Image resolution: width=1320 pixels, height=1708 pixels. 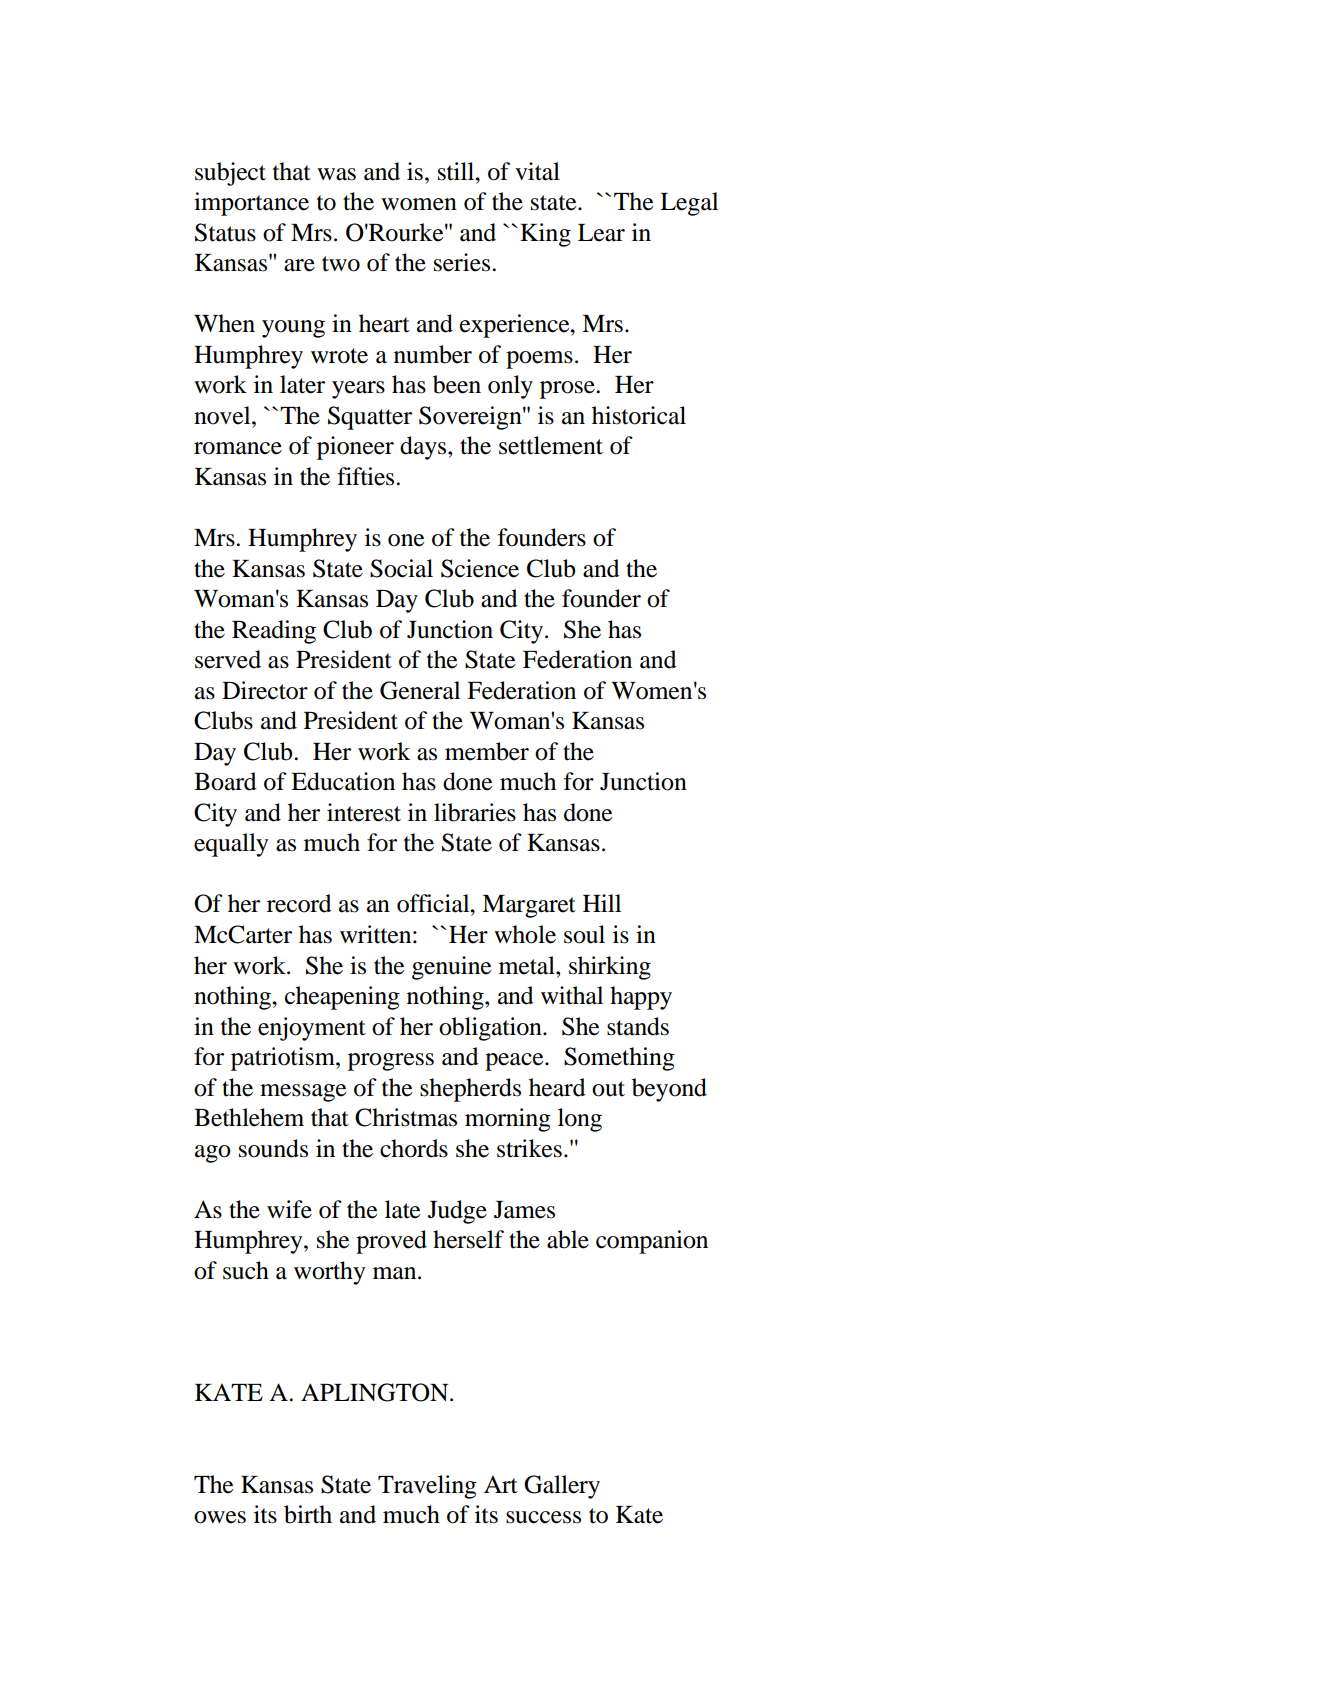 What do you see at coordinates (427, 1487) in the document?
I see `Traveling` at bounding box center [427, 1487].
